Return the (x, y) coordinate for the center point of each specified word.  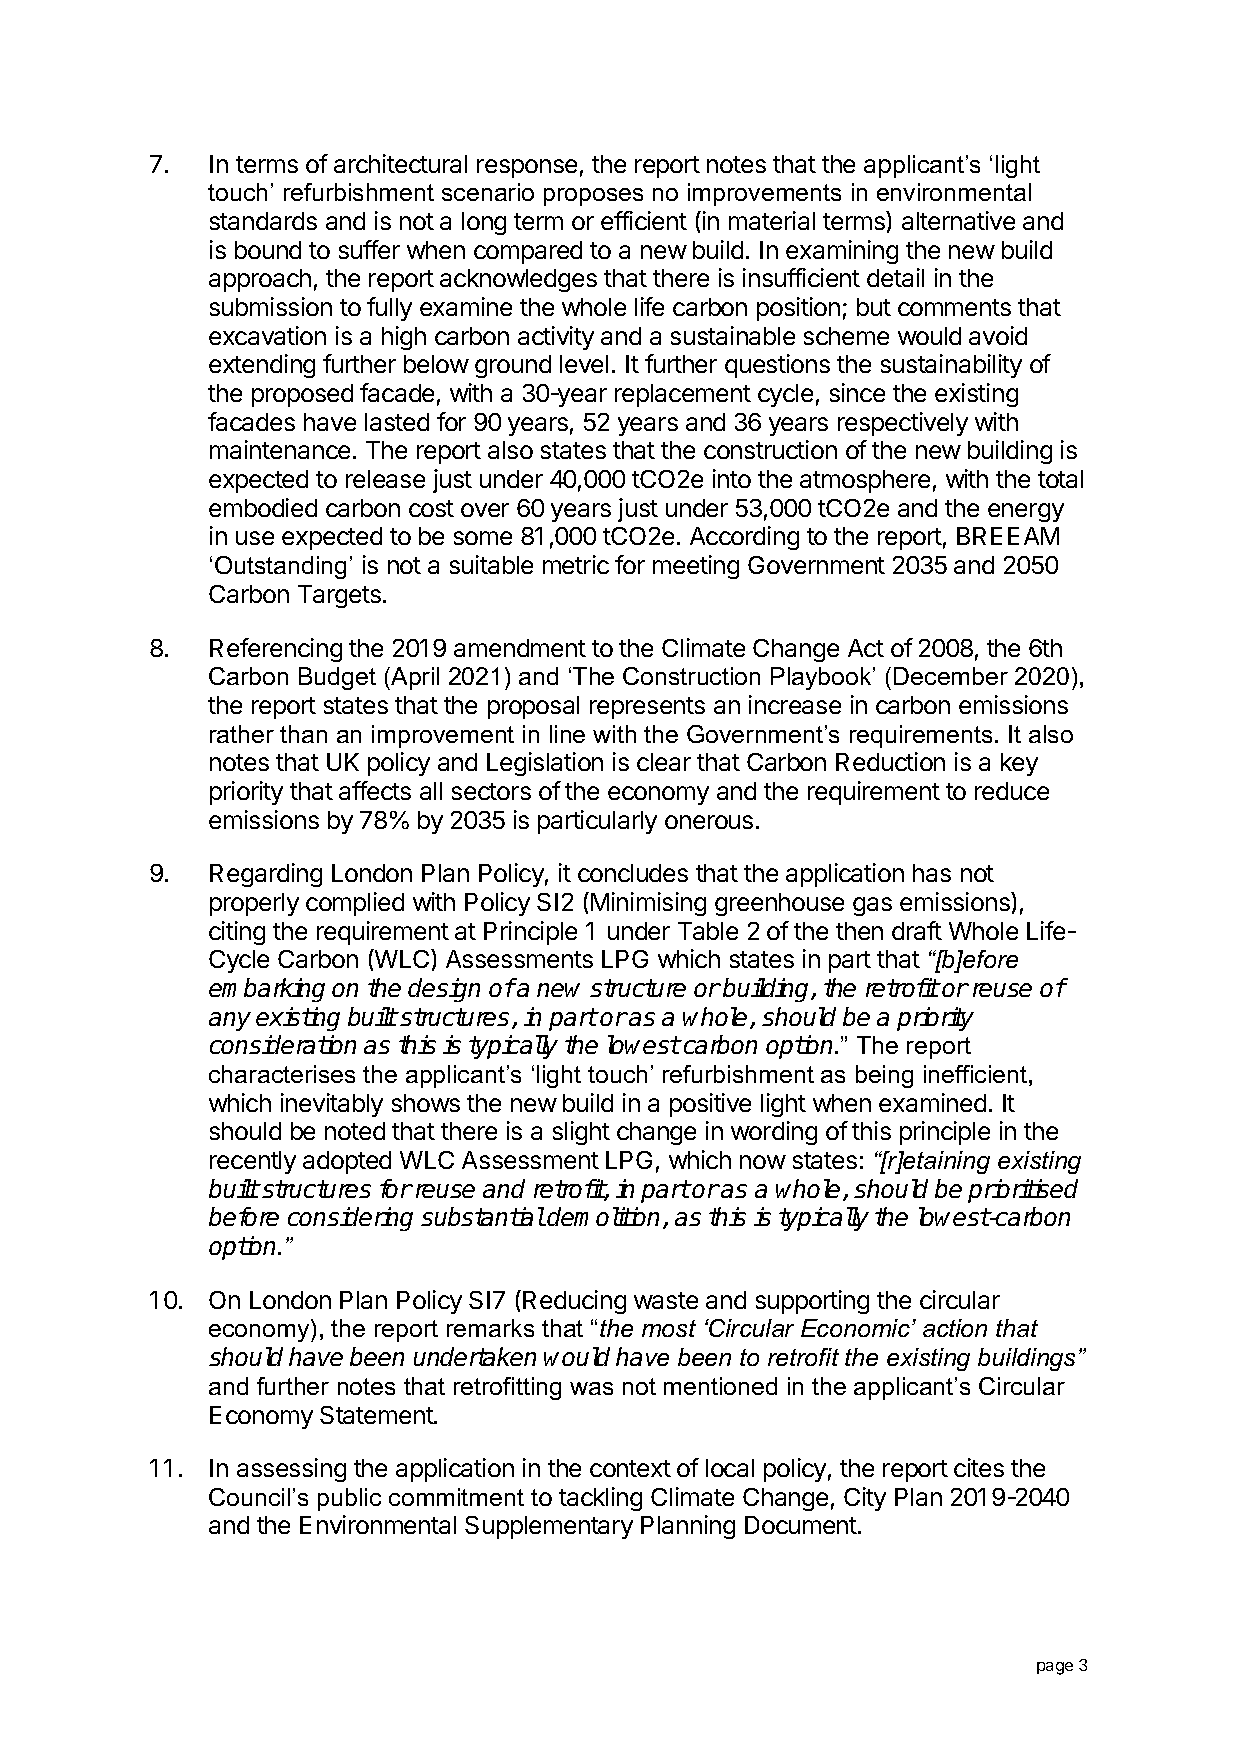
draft (917, 930)
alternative (958, 220)
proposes (593, 197)
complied (355, 904)
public (349, 1499)
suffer (369, 249)
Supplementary (549, 1527)
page (1055, 1668)
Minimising (648, 904)
